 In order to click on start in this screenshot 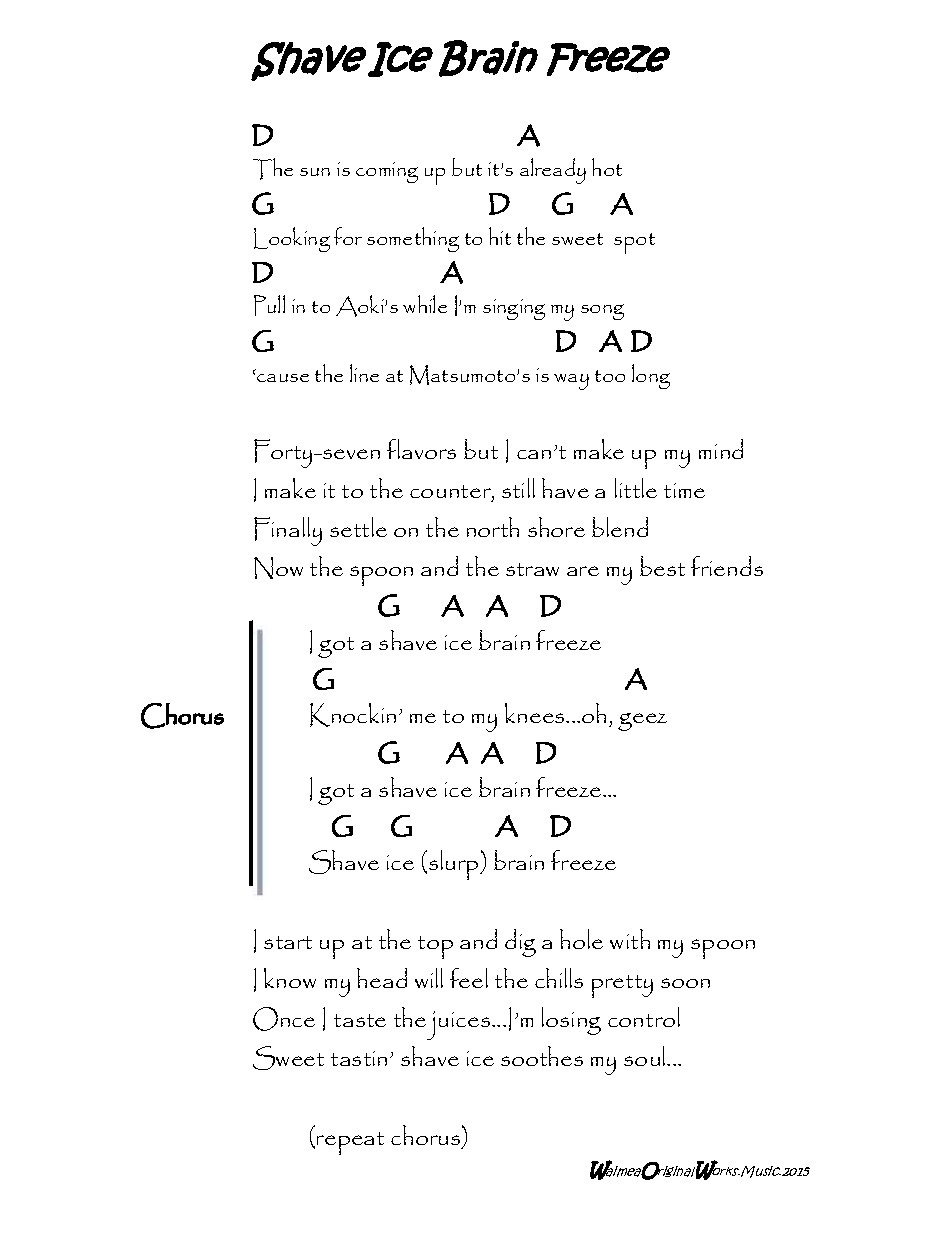, I will do `click(288, 942)`.
